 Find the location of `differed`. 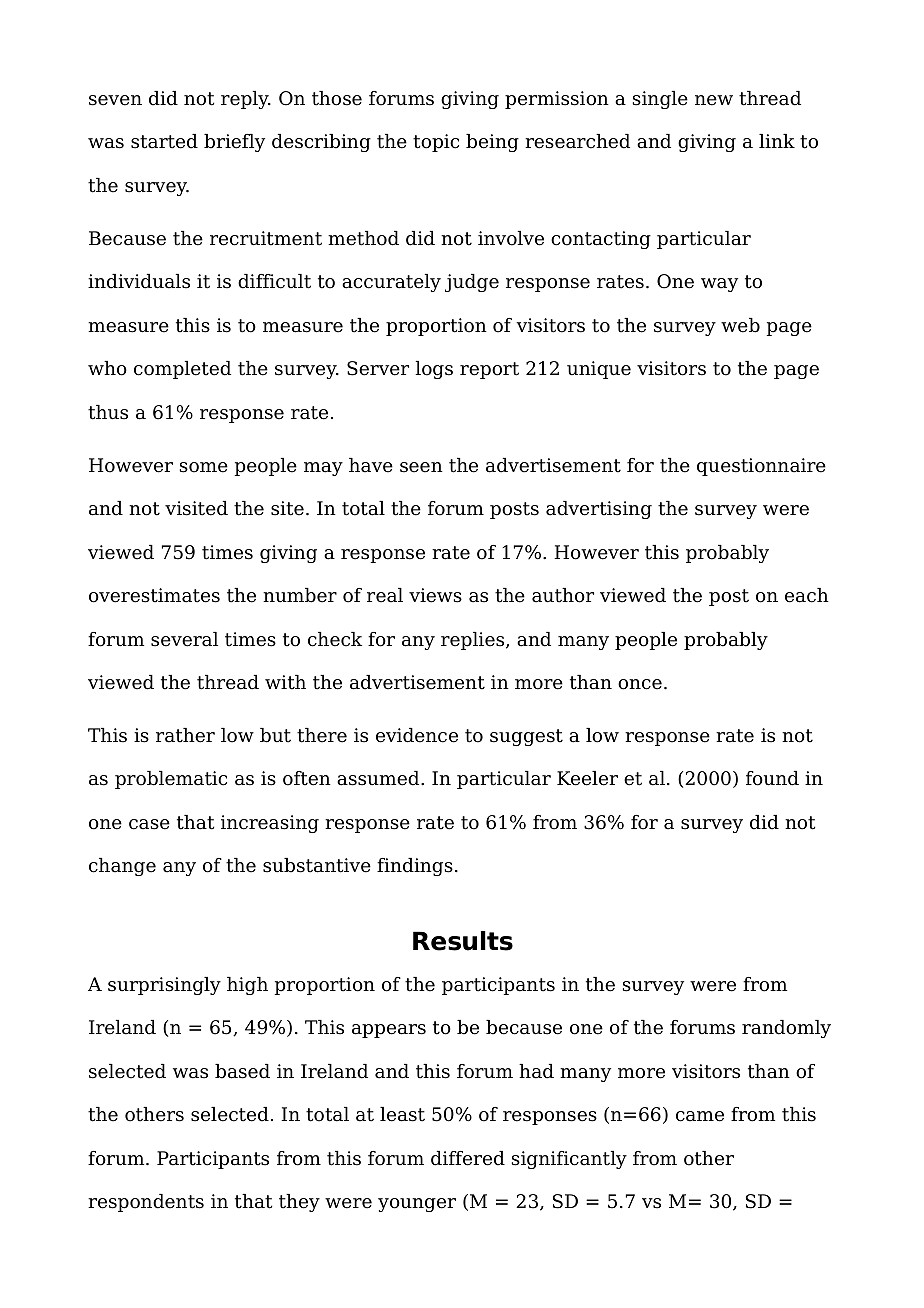

differed is located at coordinates (468, 1158).
